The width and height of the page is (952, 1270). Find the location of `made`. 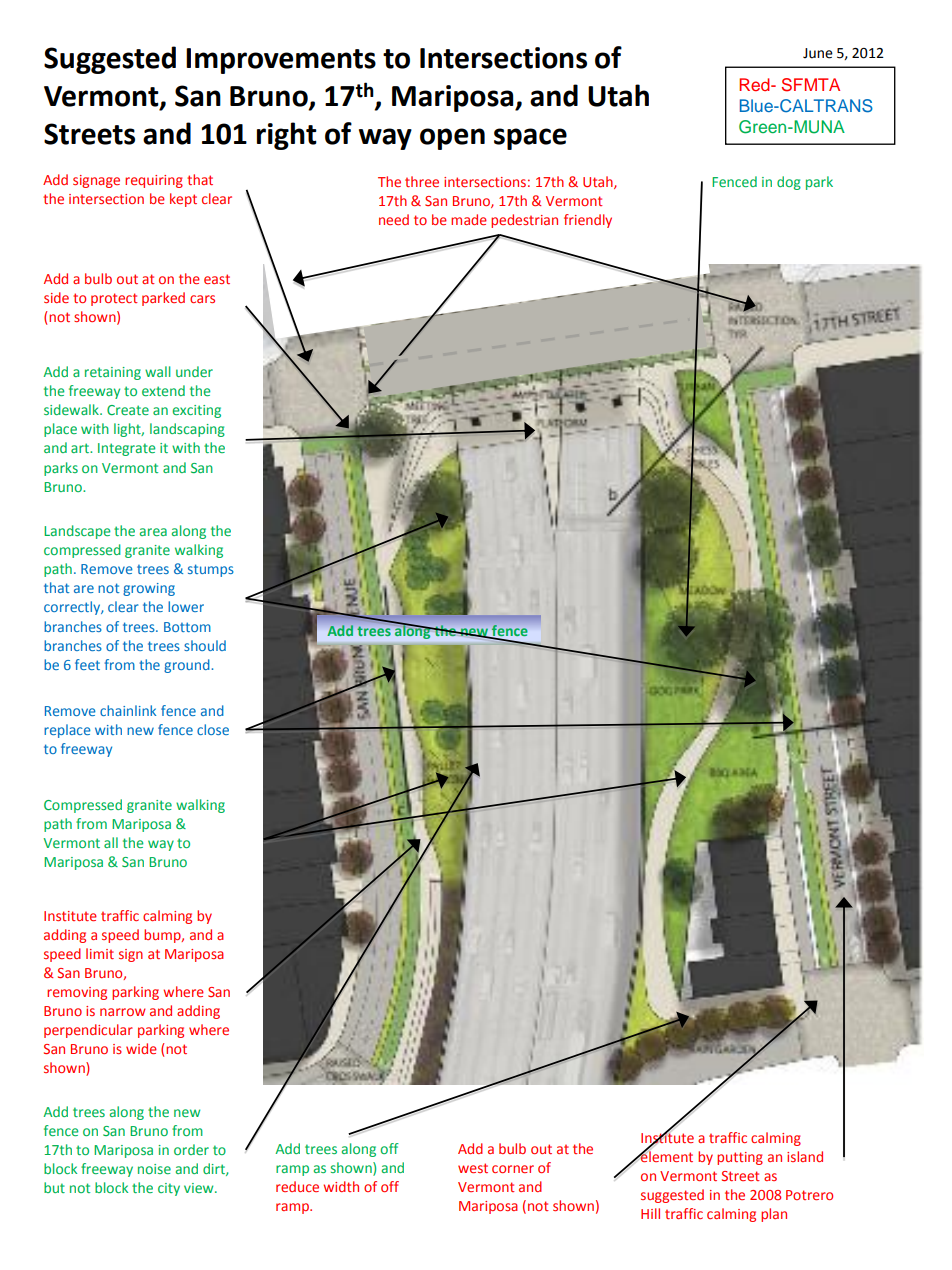

made is located at coordinates (469, 219).
